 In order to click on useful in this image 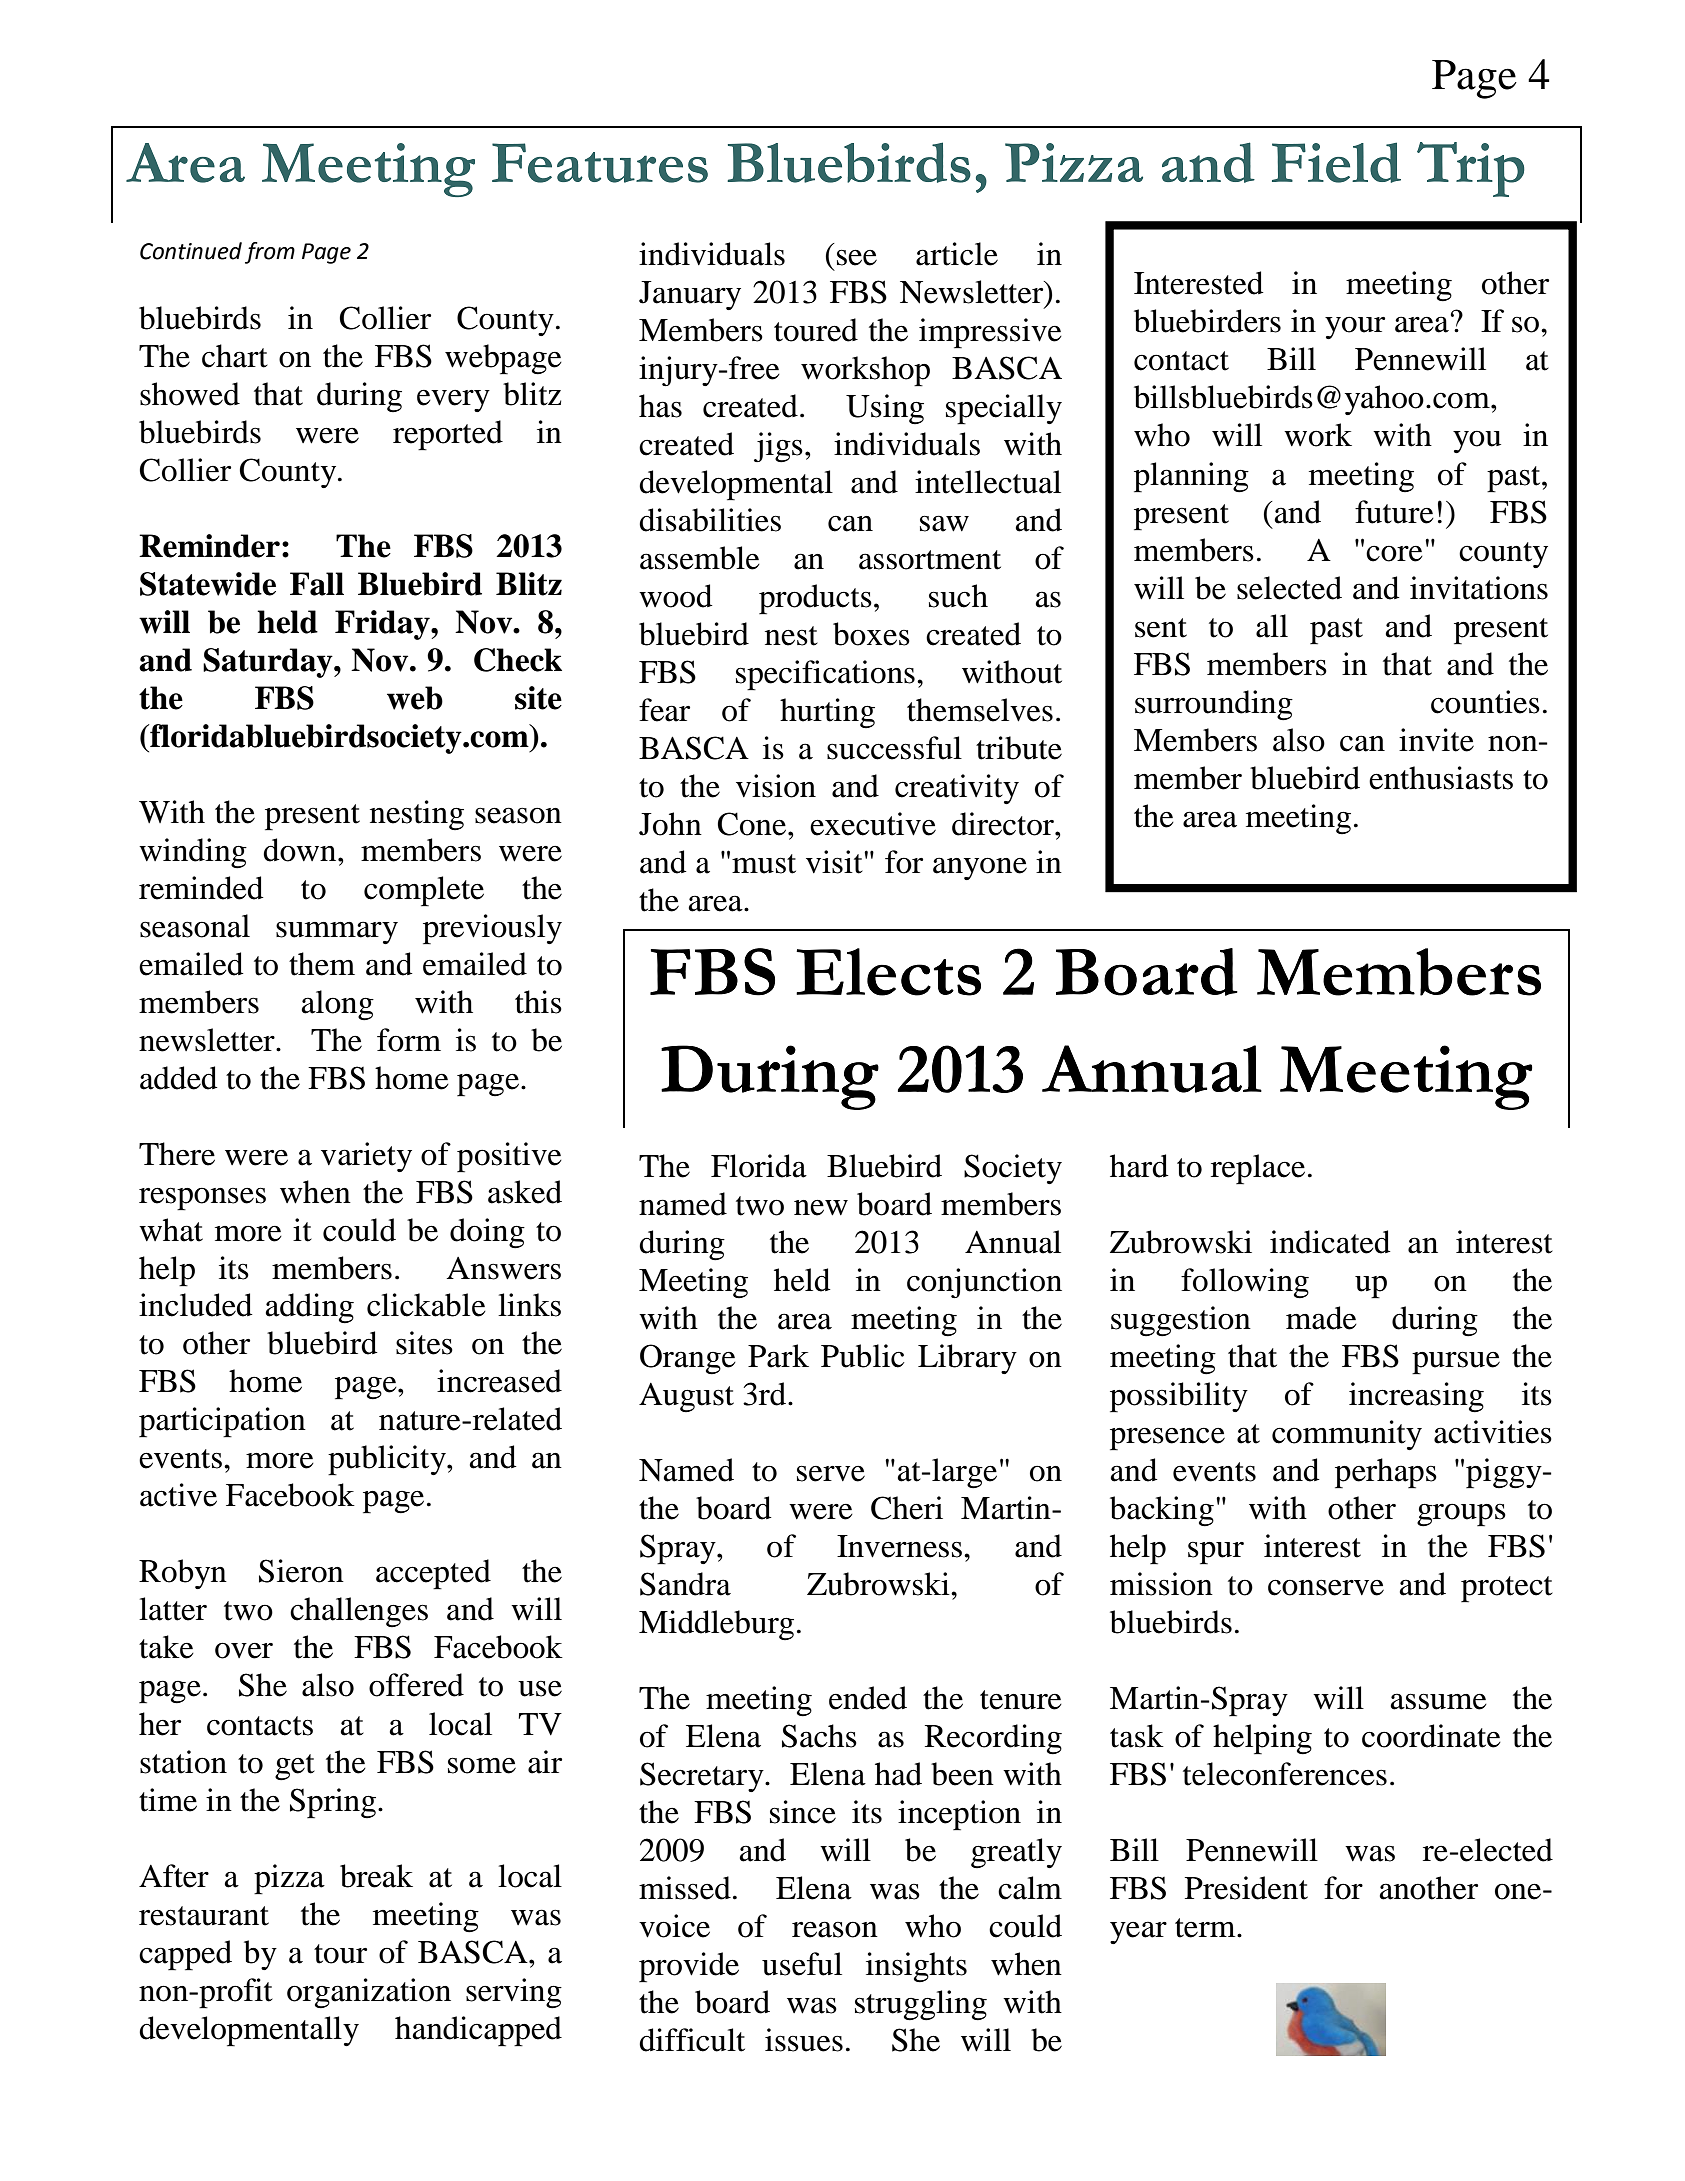, I will do `click(802, 1964)`.
